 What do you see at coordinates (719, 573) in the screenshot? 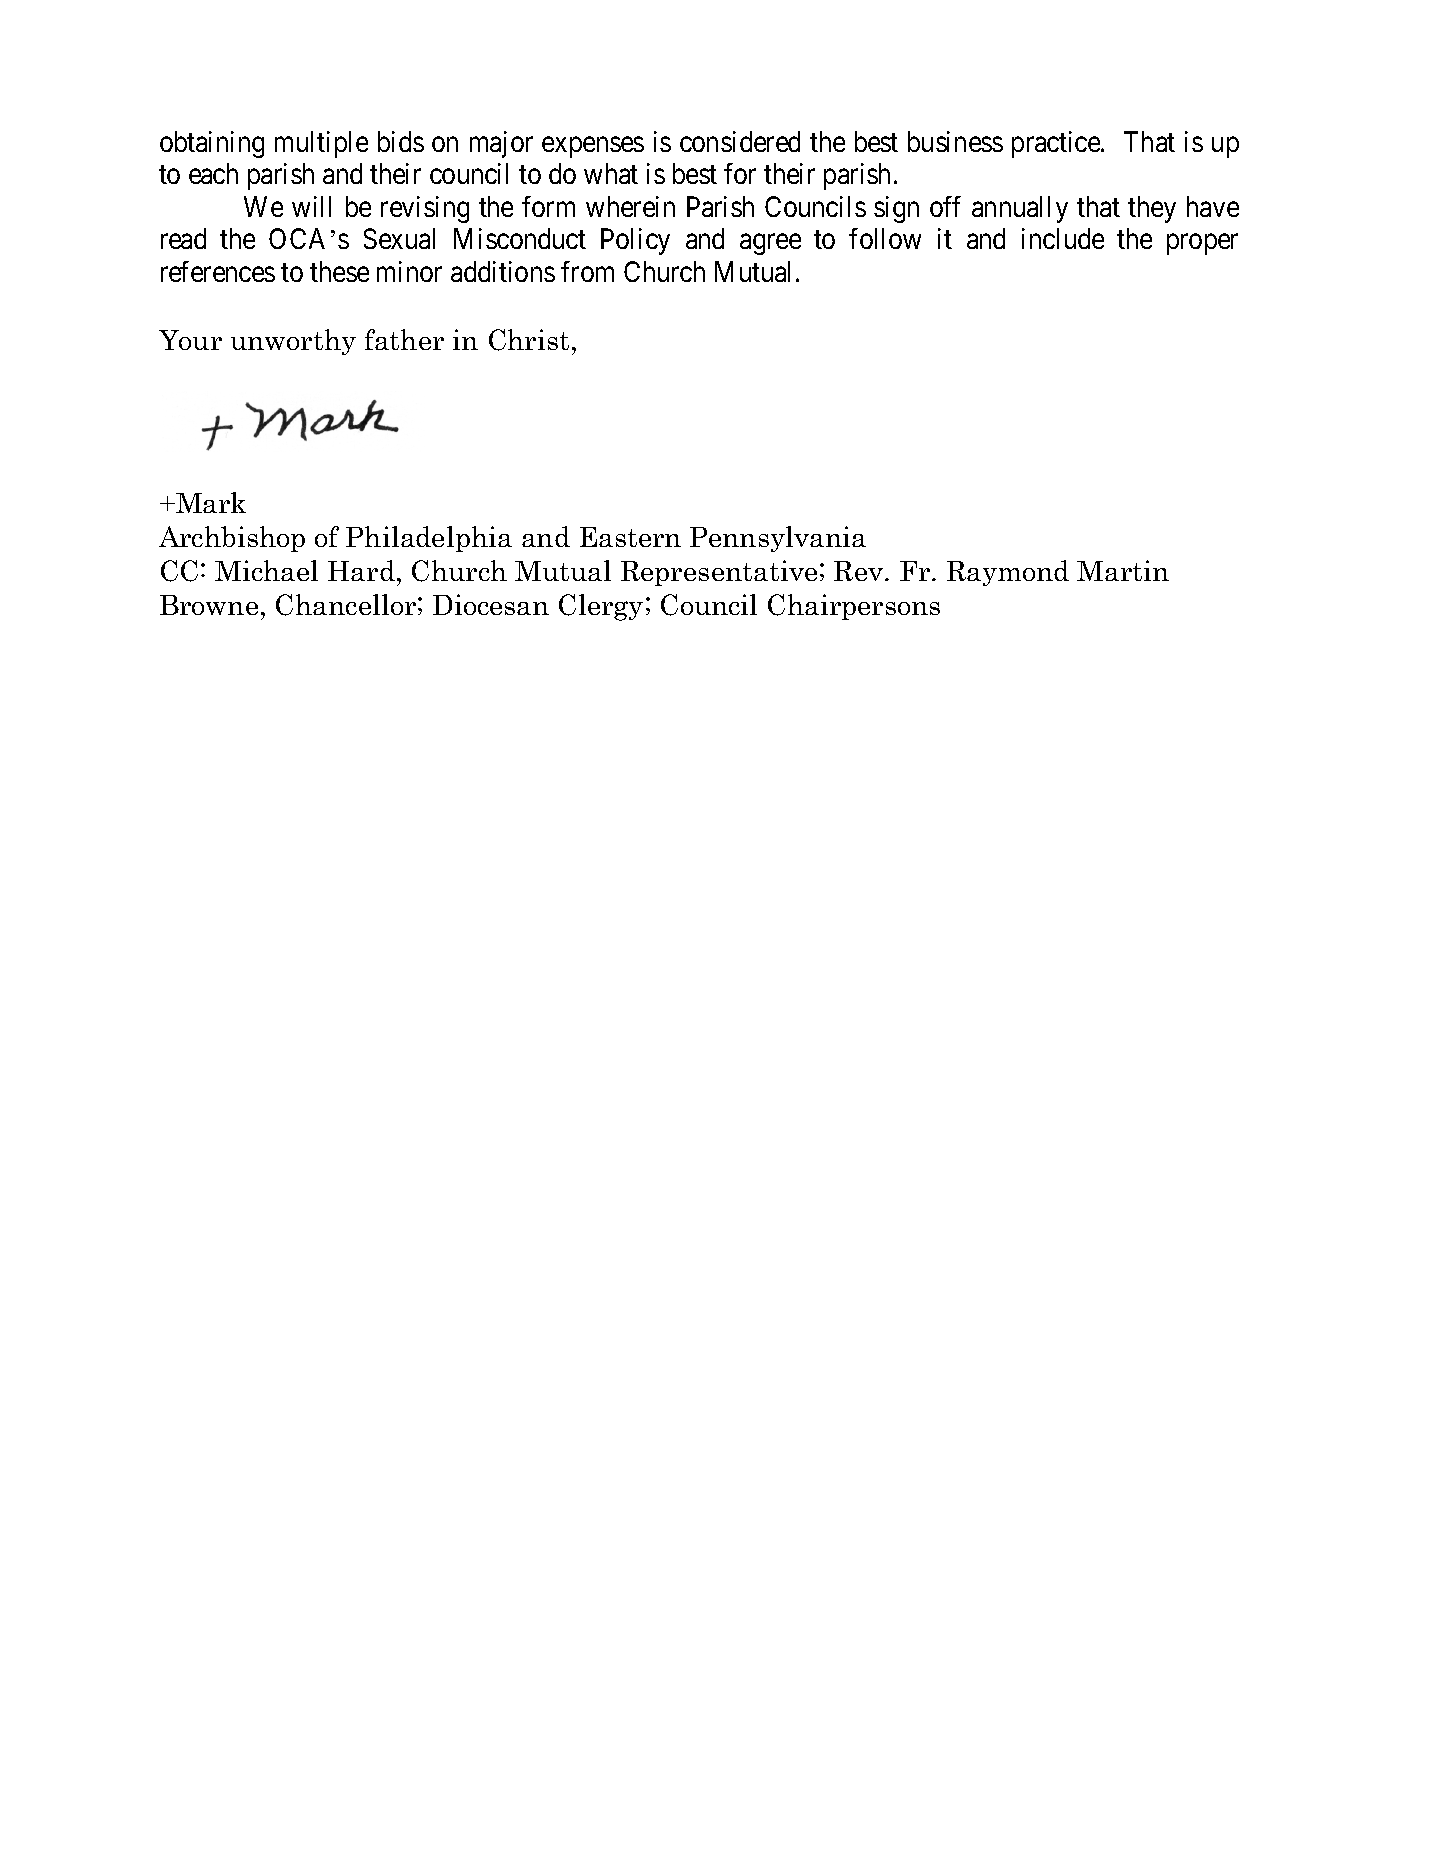
I see `Representative` at bounding box center [719, 573].
